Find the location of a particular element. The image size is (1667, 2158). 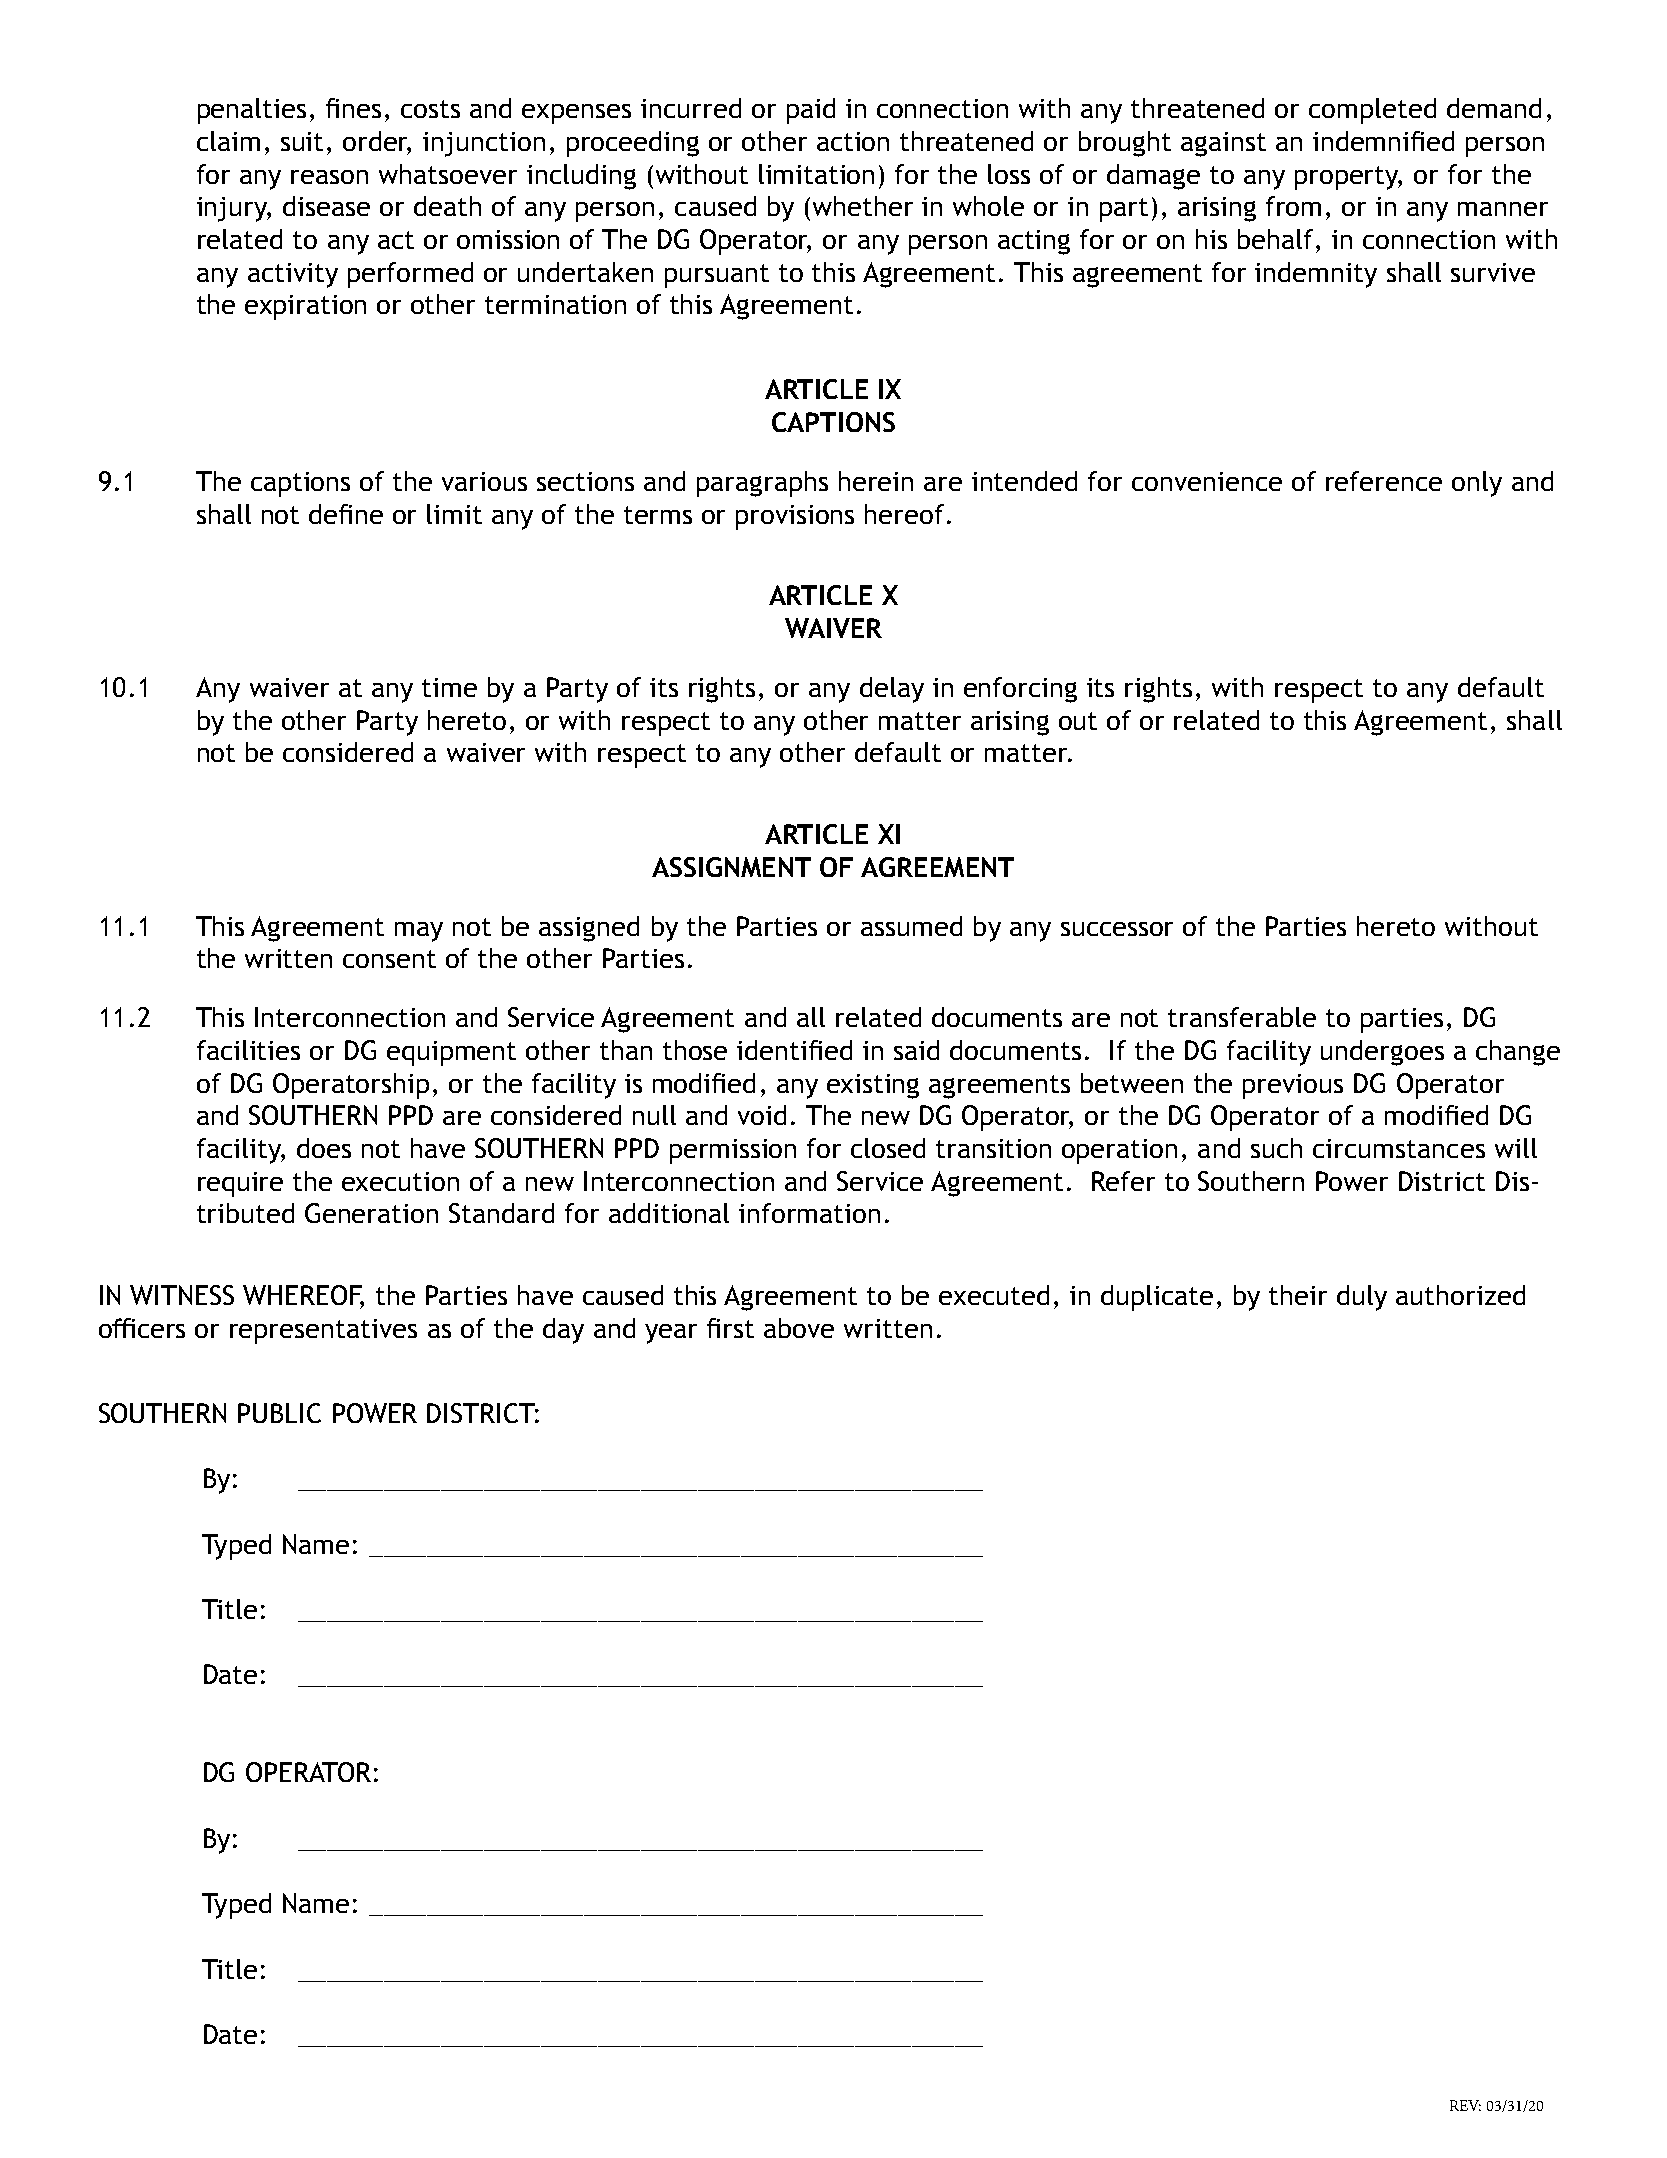

define is located at coordinates (346, 514).
